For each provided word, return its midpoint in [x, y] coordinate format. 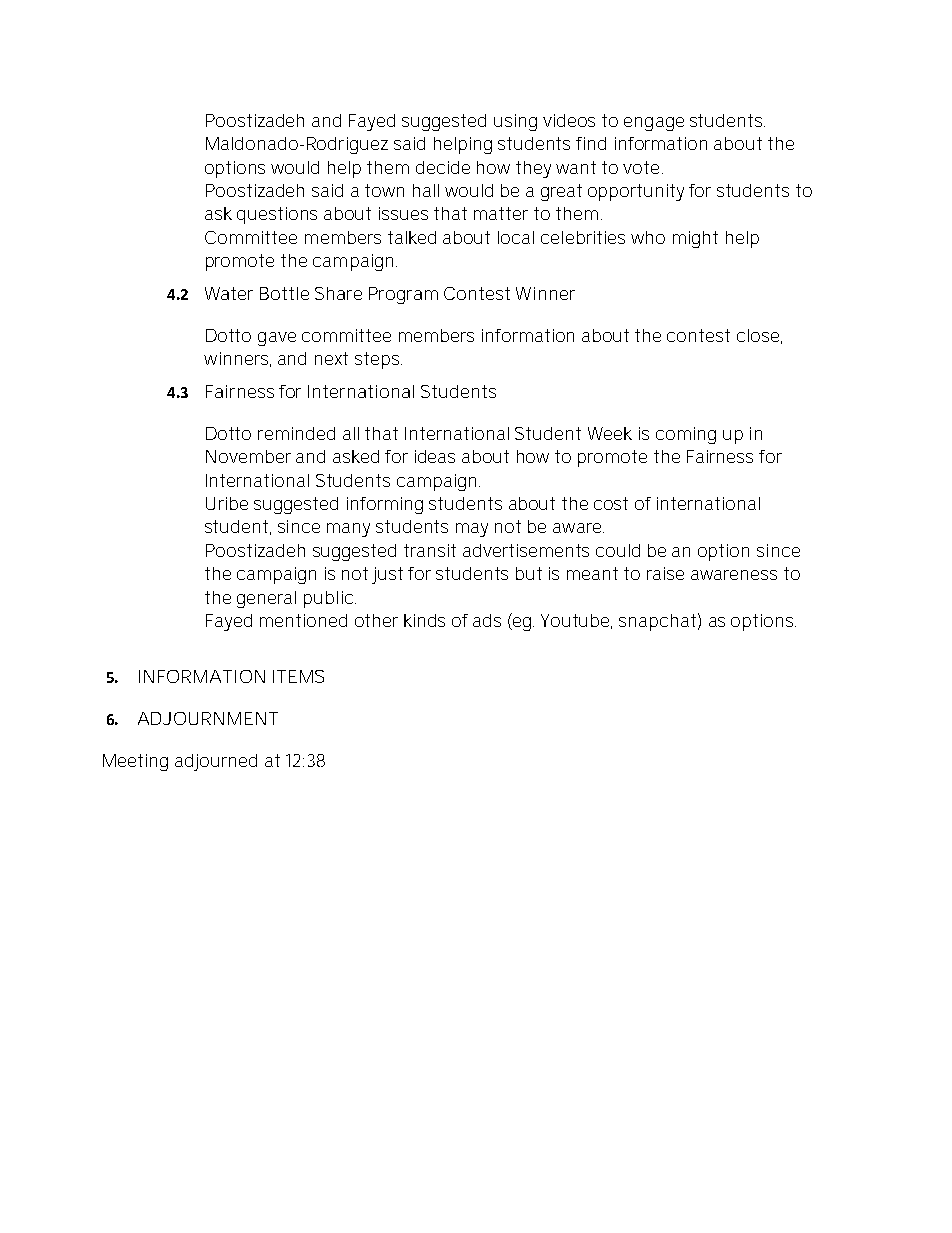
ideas [435, 456]
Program [403, 295]
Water [229, 293]
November [248, 456]
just [387, 575]
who [648, 237]
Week [610, 433]
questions [277, 215]
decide [443, 167]
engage [654, 124]
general [266, 599]
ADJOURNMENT [208, 718]
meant [592, 573]
